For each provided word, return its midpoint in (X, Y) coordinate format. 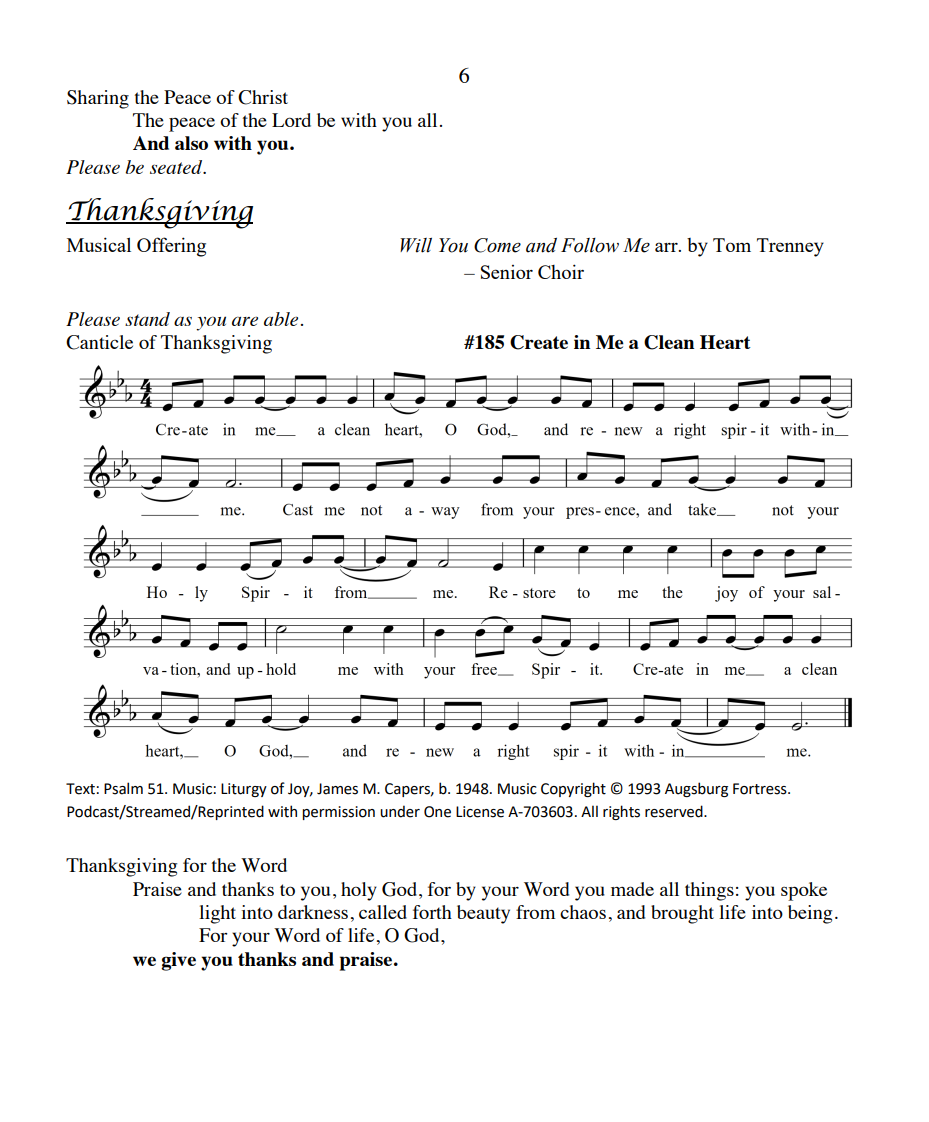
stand (147, 319)
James (337, 789)
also (191, 143)
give (178, 961)
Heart (725, 342)
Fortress (761, 789)
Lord (291, 120)
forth (432, 912)
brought (682, 914)
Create (539, 342)
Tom (732, 245)
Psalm (123, 788)
